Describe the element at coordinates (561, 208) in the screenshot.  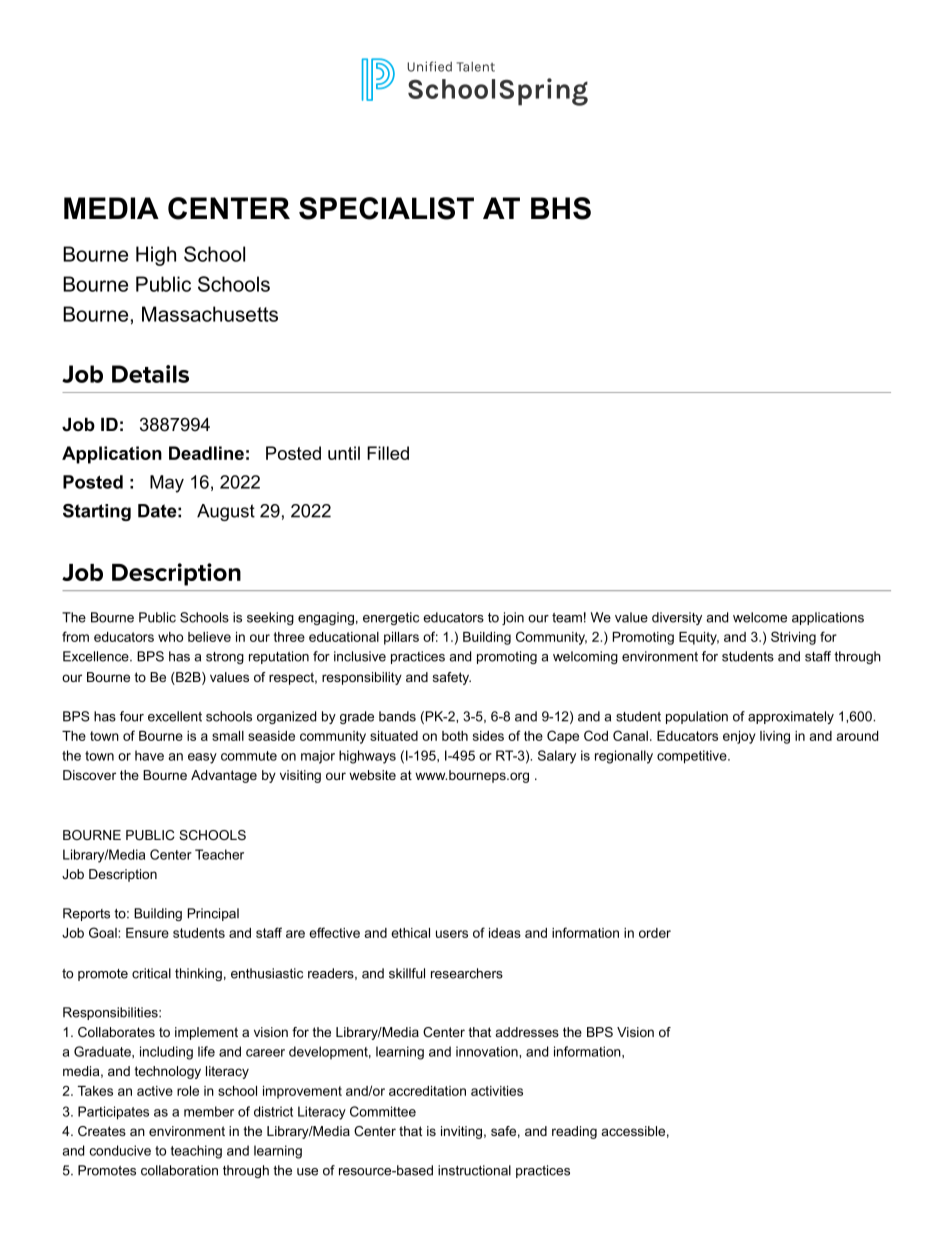
I see `BHS` at that location.
